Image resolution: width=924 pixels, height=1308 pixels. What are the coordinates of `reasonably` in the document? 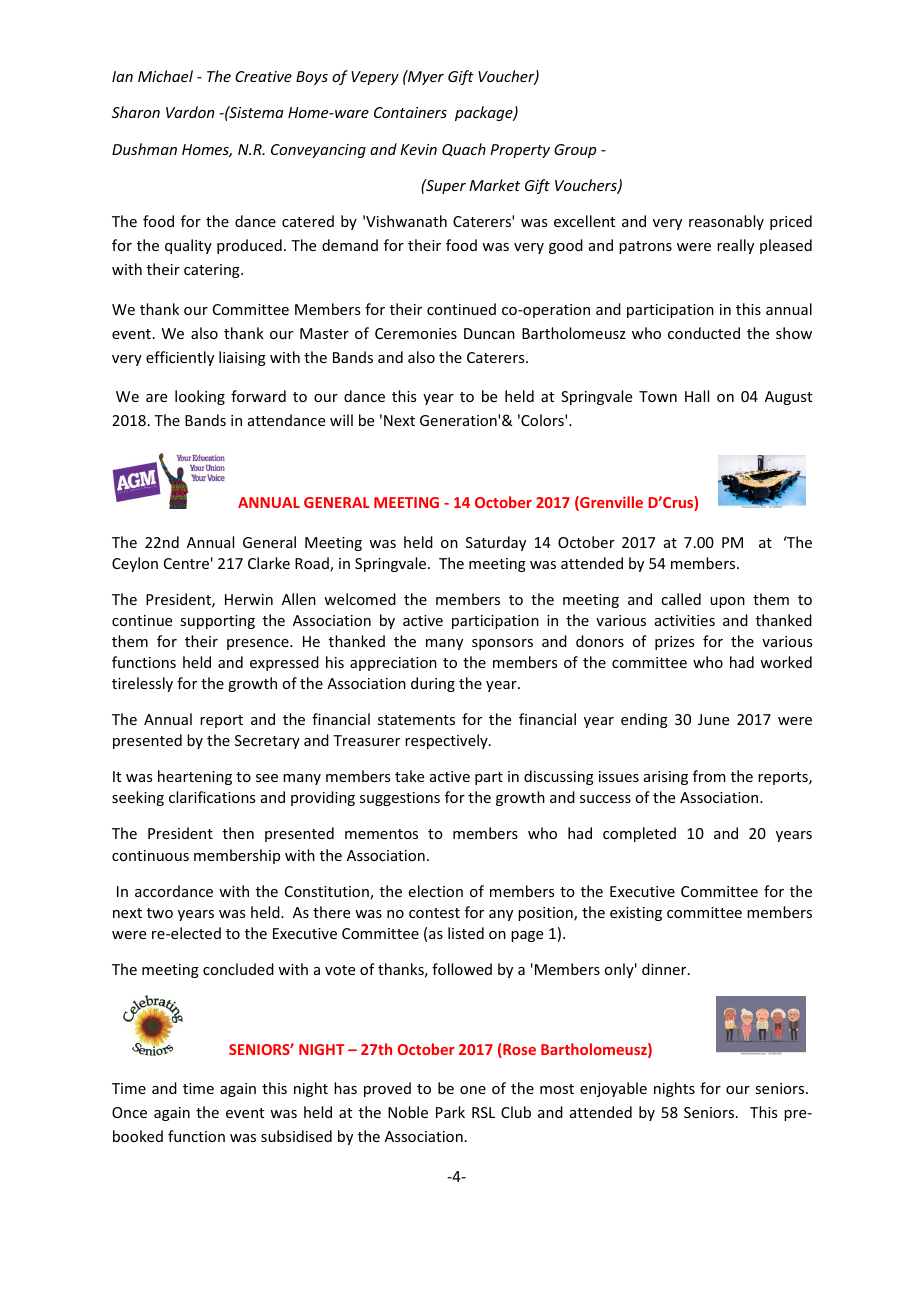 It's located at (726, 222).
